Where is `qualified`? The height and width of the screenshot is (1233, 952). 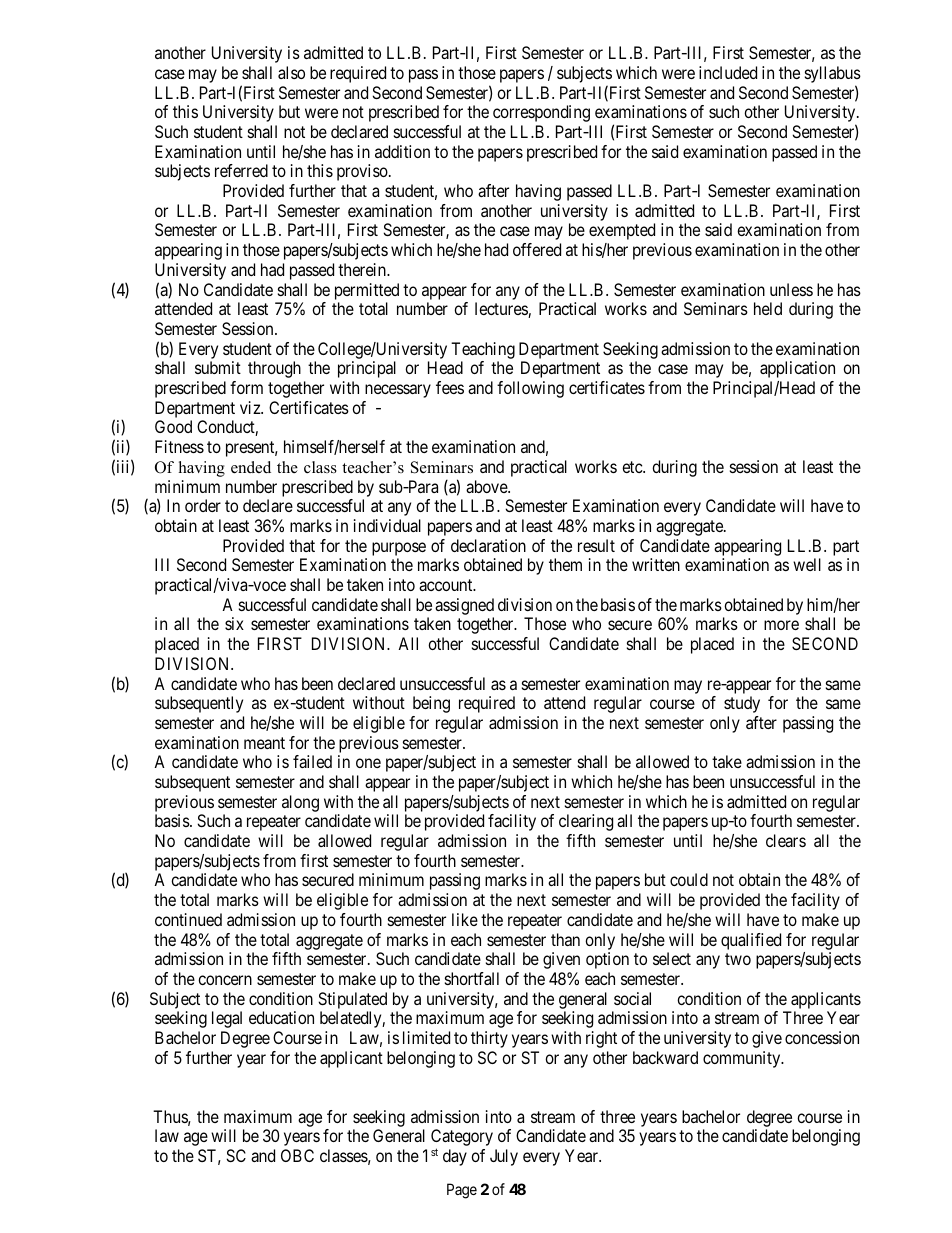
qualified is located at coordinates (751, 941).
